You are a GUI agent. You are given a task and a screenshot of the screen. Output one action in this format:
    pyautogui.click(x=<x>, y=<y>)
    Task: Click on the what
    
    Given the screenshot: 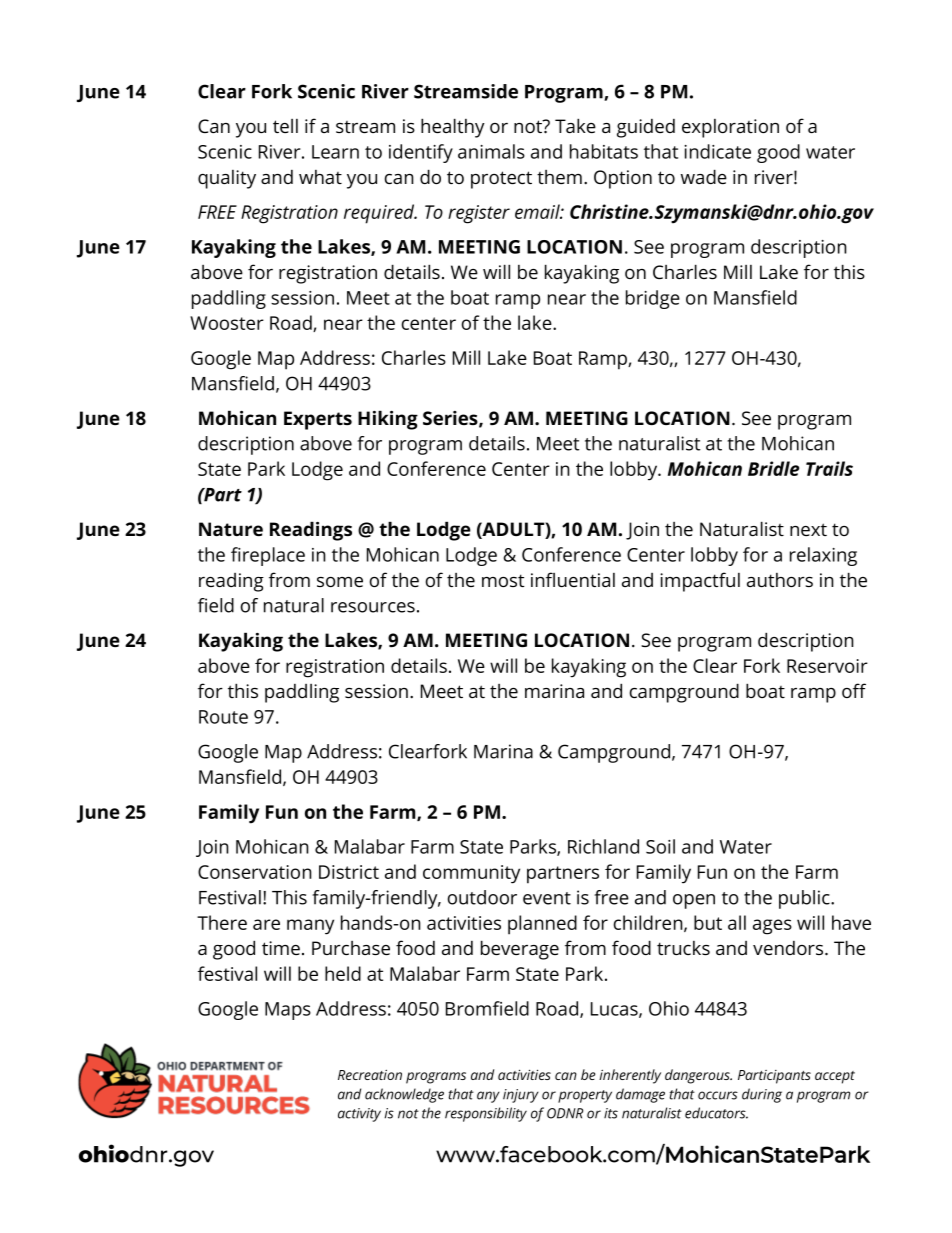 What is the action you would take?
    pyautogui.click(x=320, y=177)
